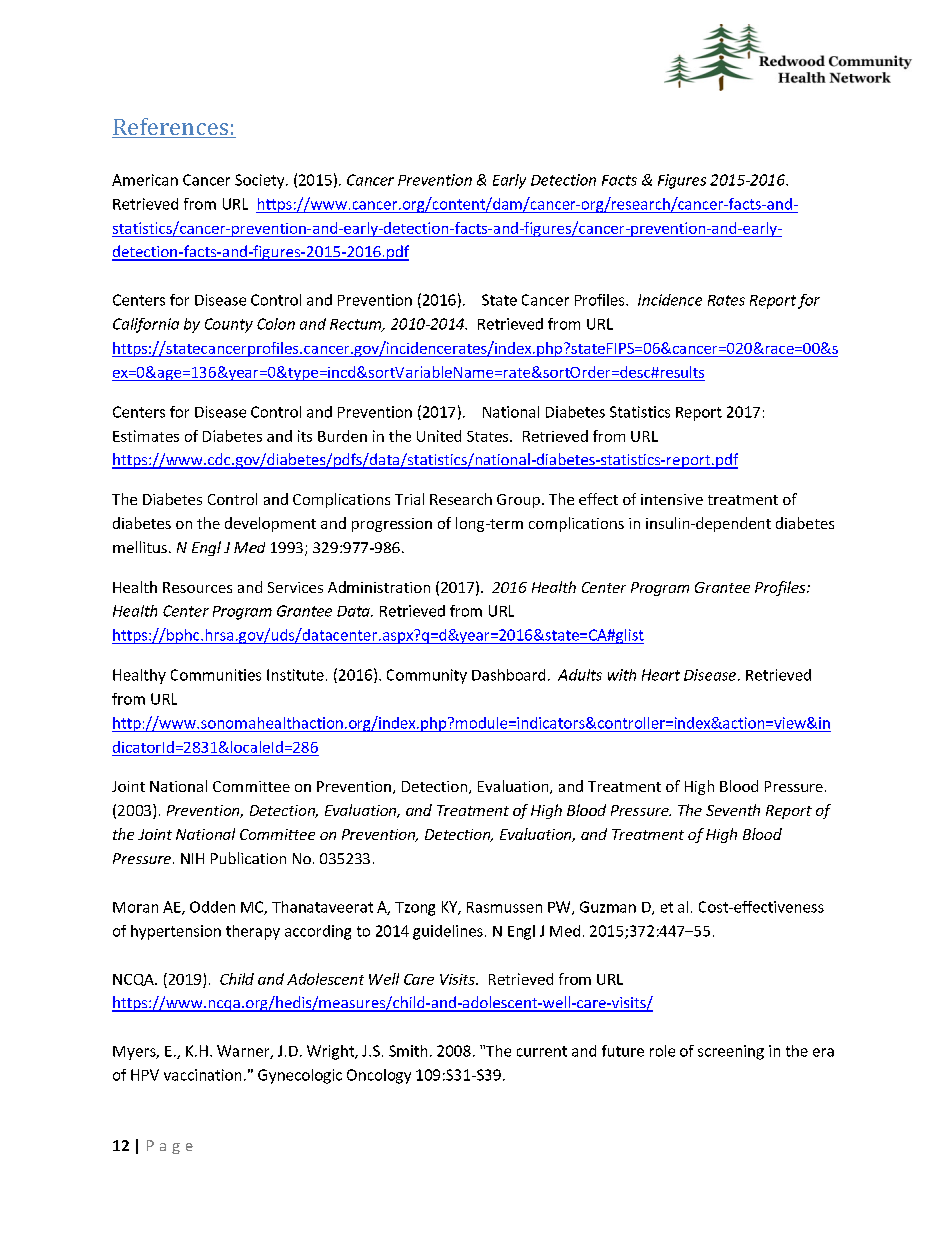  I want to click on Resources, so click(197, 587).
